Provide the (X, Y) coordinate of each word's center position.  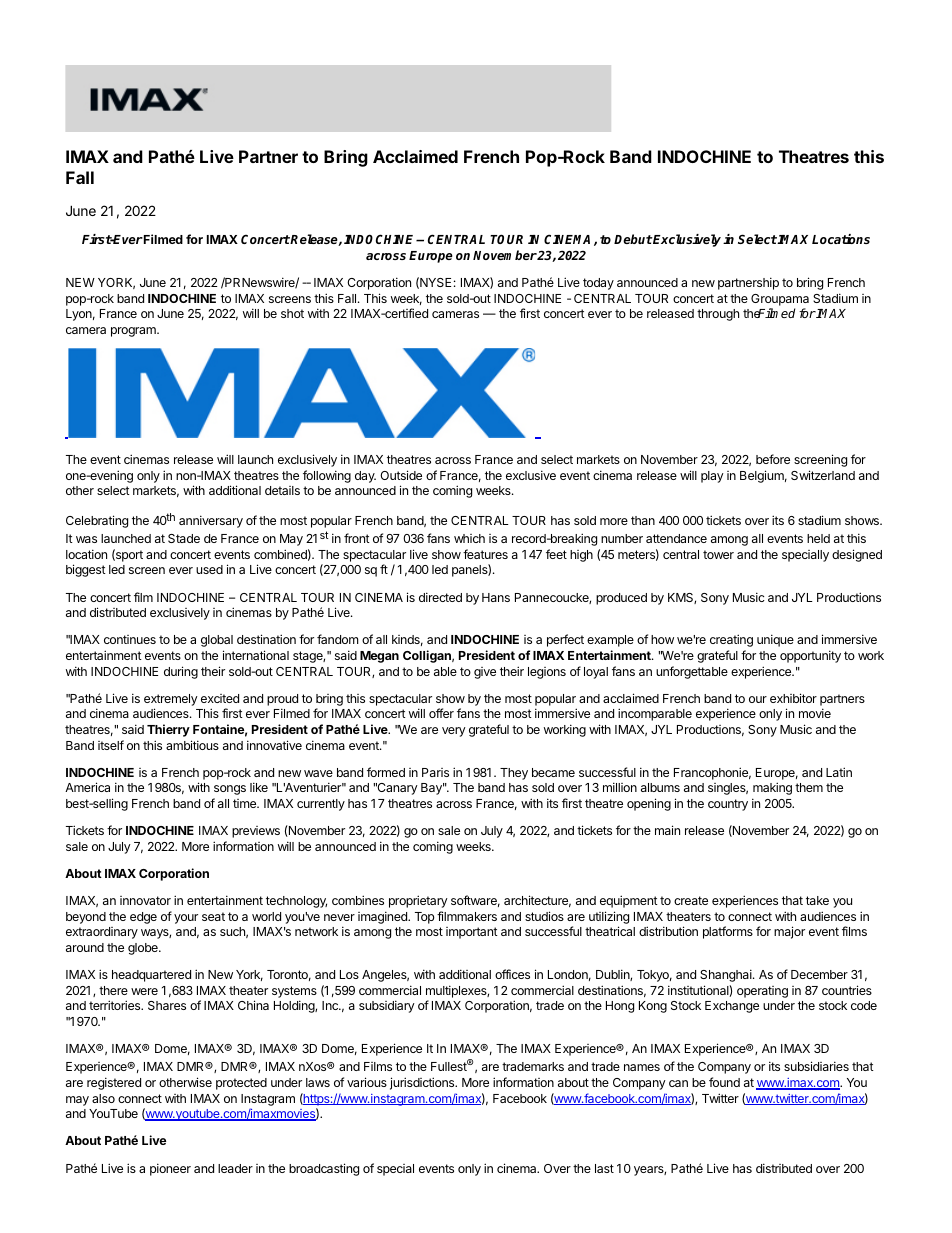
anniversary (211, 521)
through (718, 315)
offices (512, 974)
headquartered (151, 976)
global (217, 641)
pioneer (170, 1169)
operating (762, 992)
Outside (401, 475)
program (134, 332)
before (773, 459)
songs (230, 790)
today (598, 284)
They (514, 774)
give (485, 673)
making (772, 788)
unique (775, 640)
